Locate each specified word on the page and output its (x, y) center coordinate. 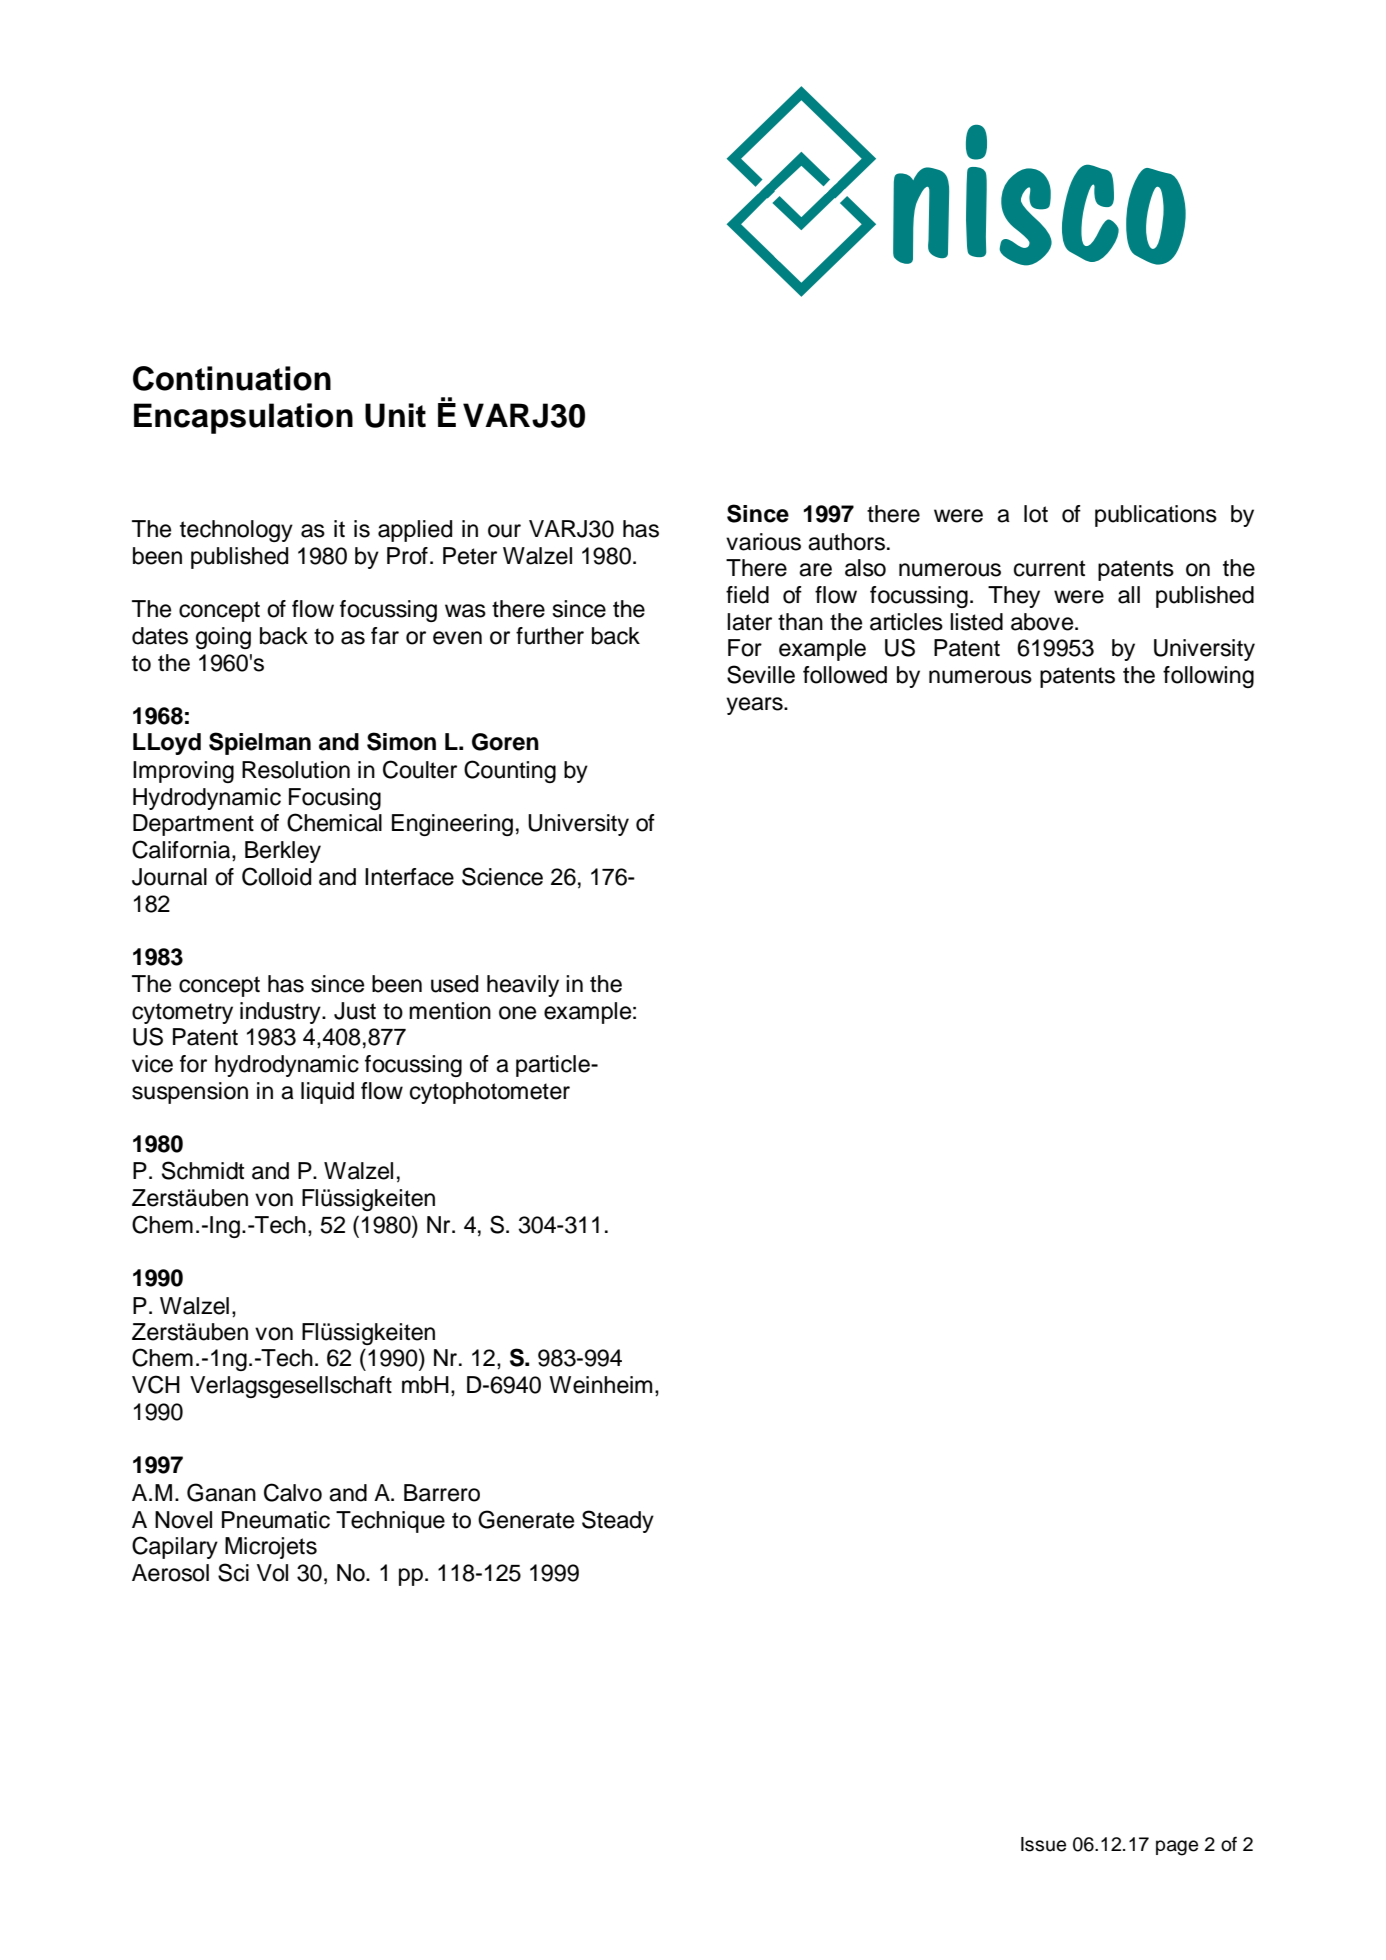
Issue (1043, 1844)
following (1208, 677)
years (755, 706)
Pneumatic (276, 1520)
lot (1036, 514)
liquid (327, 1093)
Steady (618, 1521)
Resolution (296, 770)
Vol (272, 1573)
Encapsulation (243, 418)
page (1177, 1848)
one (517, 1013)
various (763, 542)
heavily (523, 986)
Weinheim (600, 1385)
